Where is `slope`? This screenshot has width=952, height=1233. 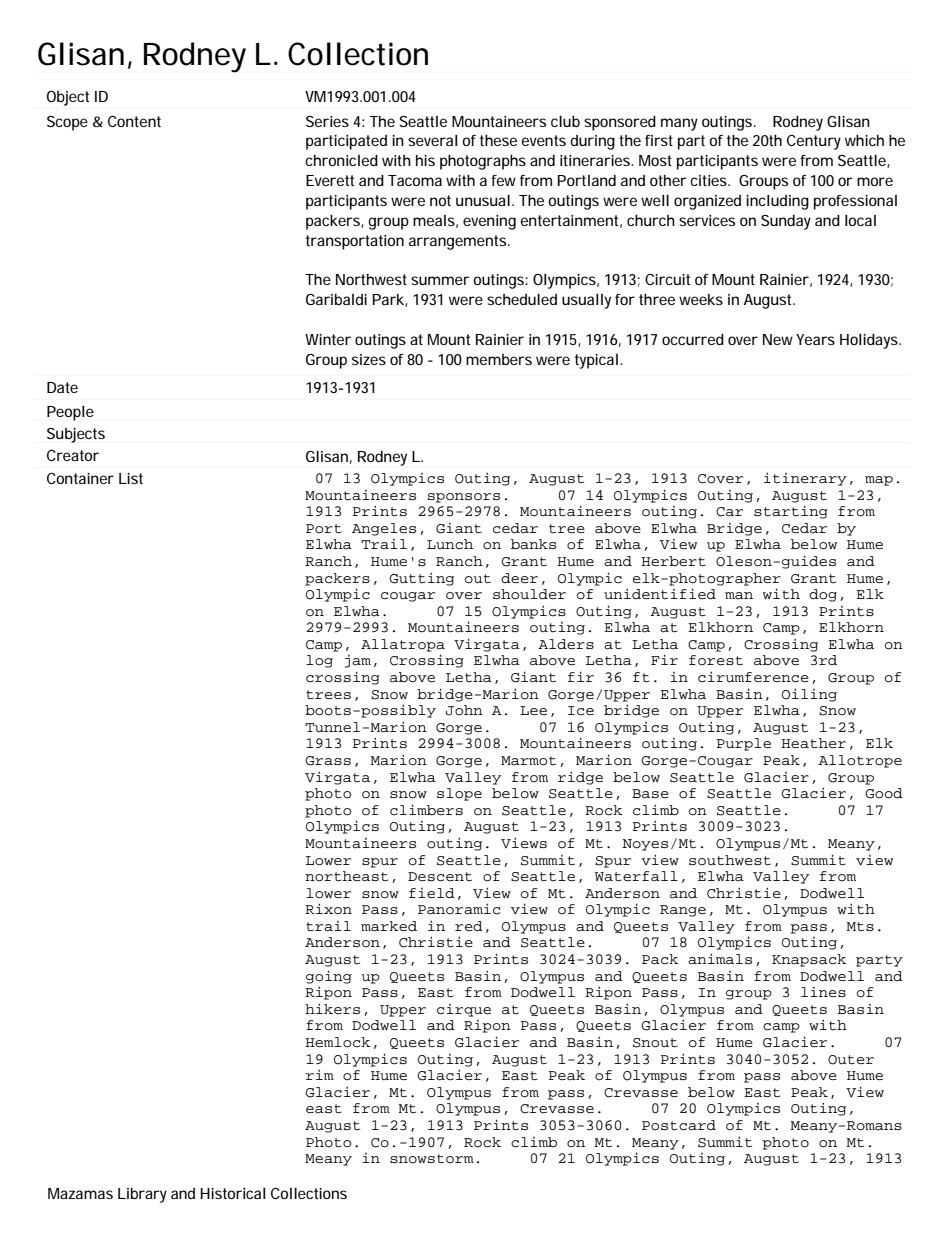 slope is located at coordinates (459, 794).
